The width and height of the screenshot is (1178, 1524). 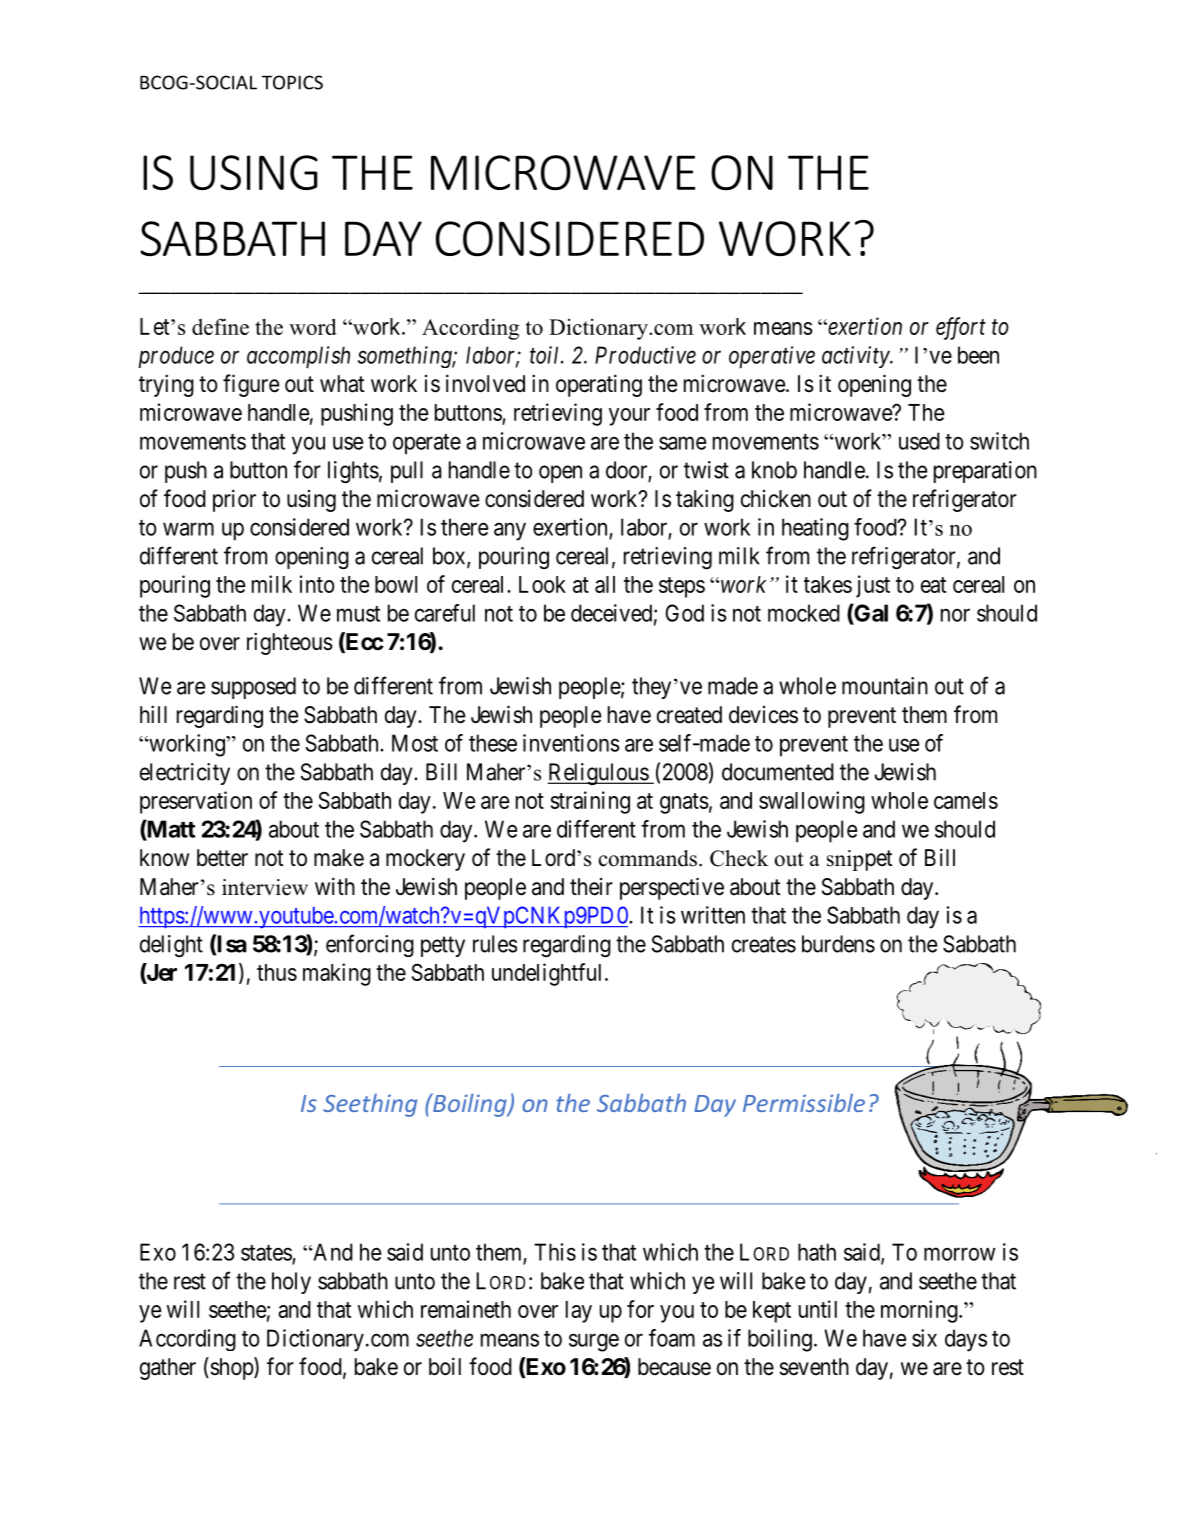 What do you see at coordinates (924, 1338) in the screenshot?
I see `six` at bounding box center [924, 1338].
